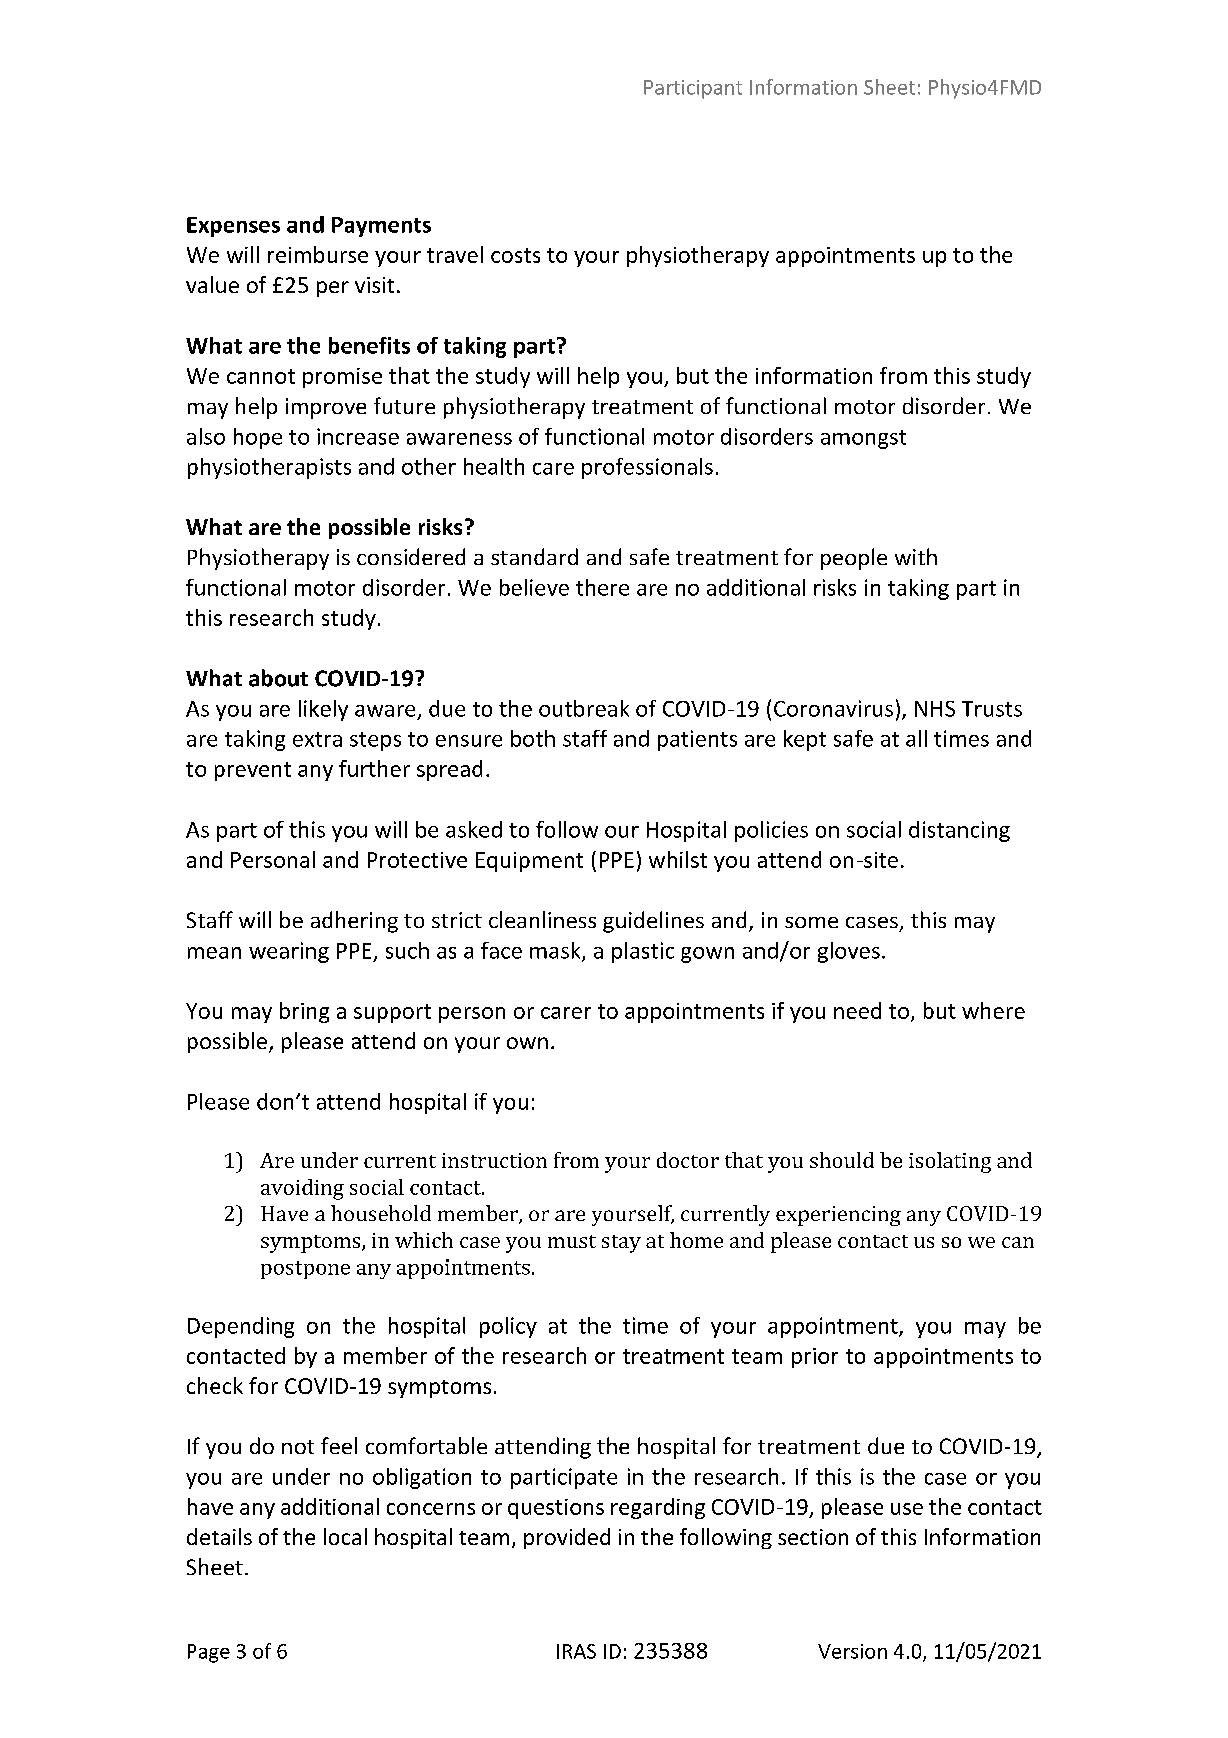 The image size is (1228, 1738). I want to click on there, so click(602, 587).
